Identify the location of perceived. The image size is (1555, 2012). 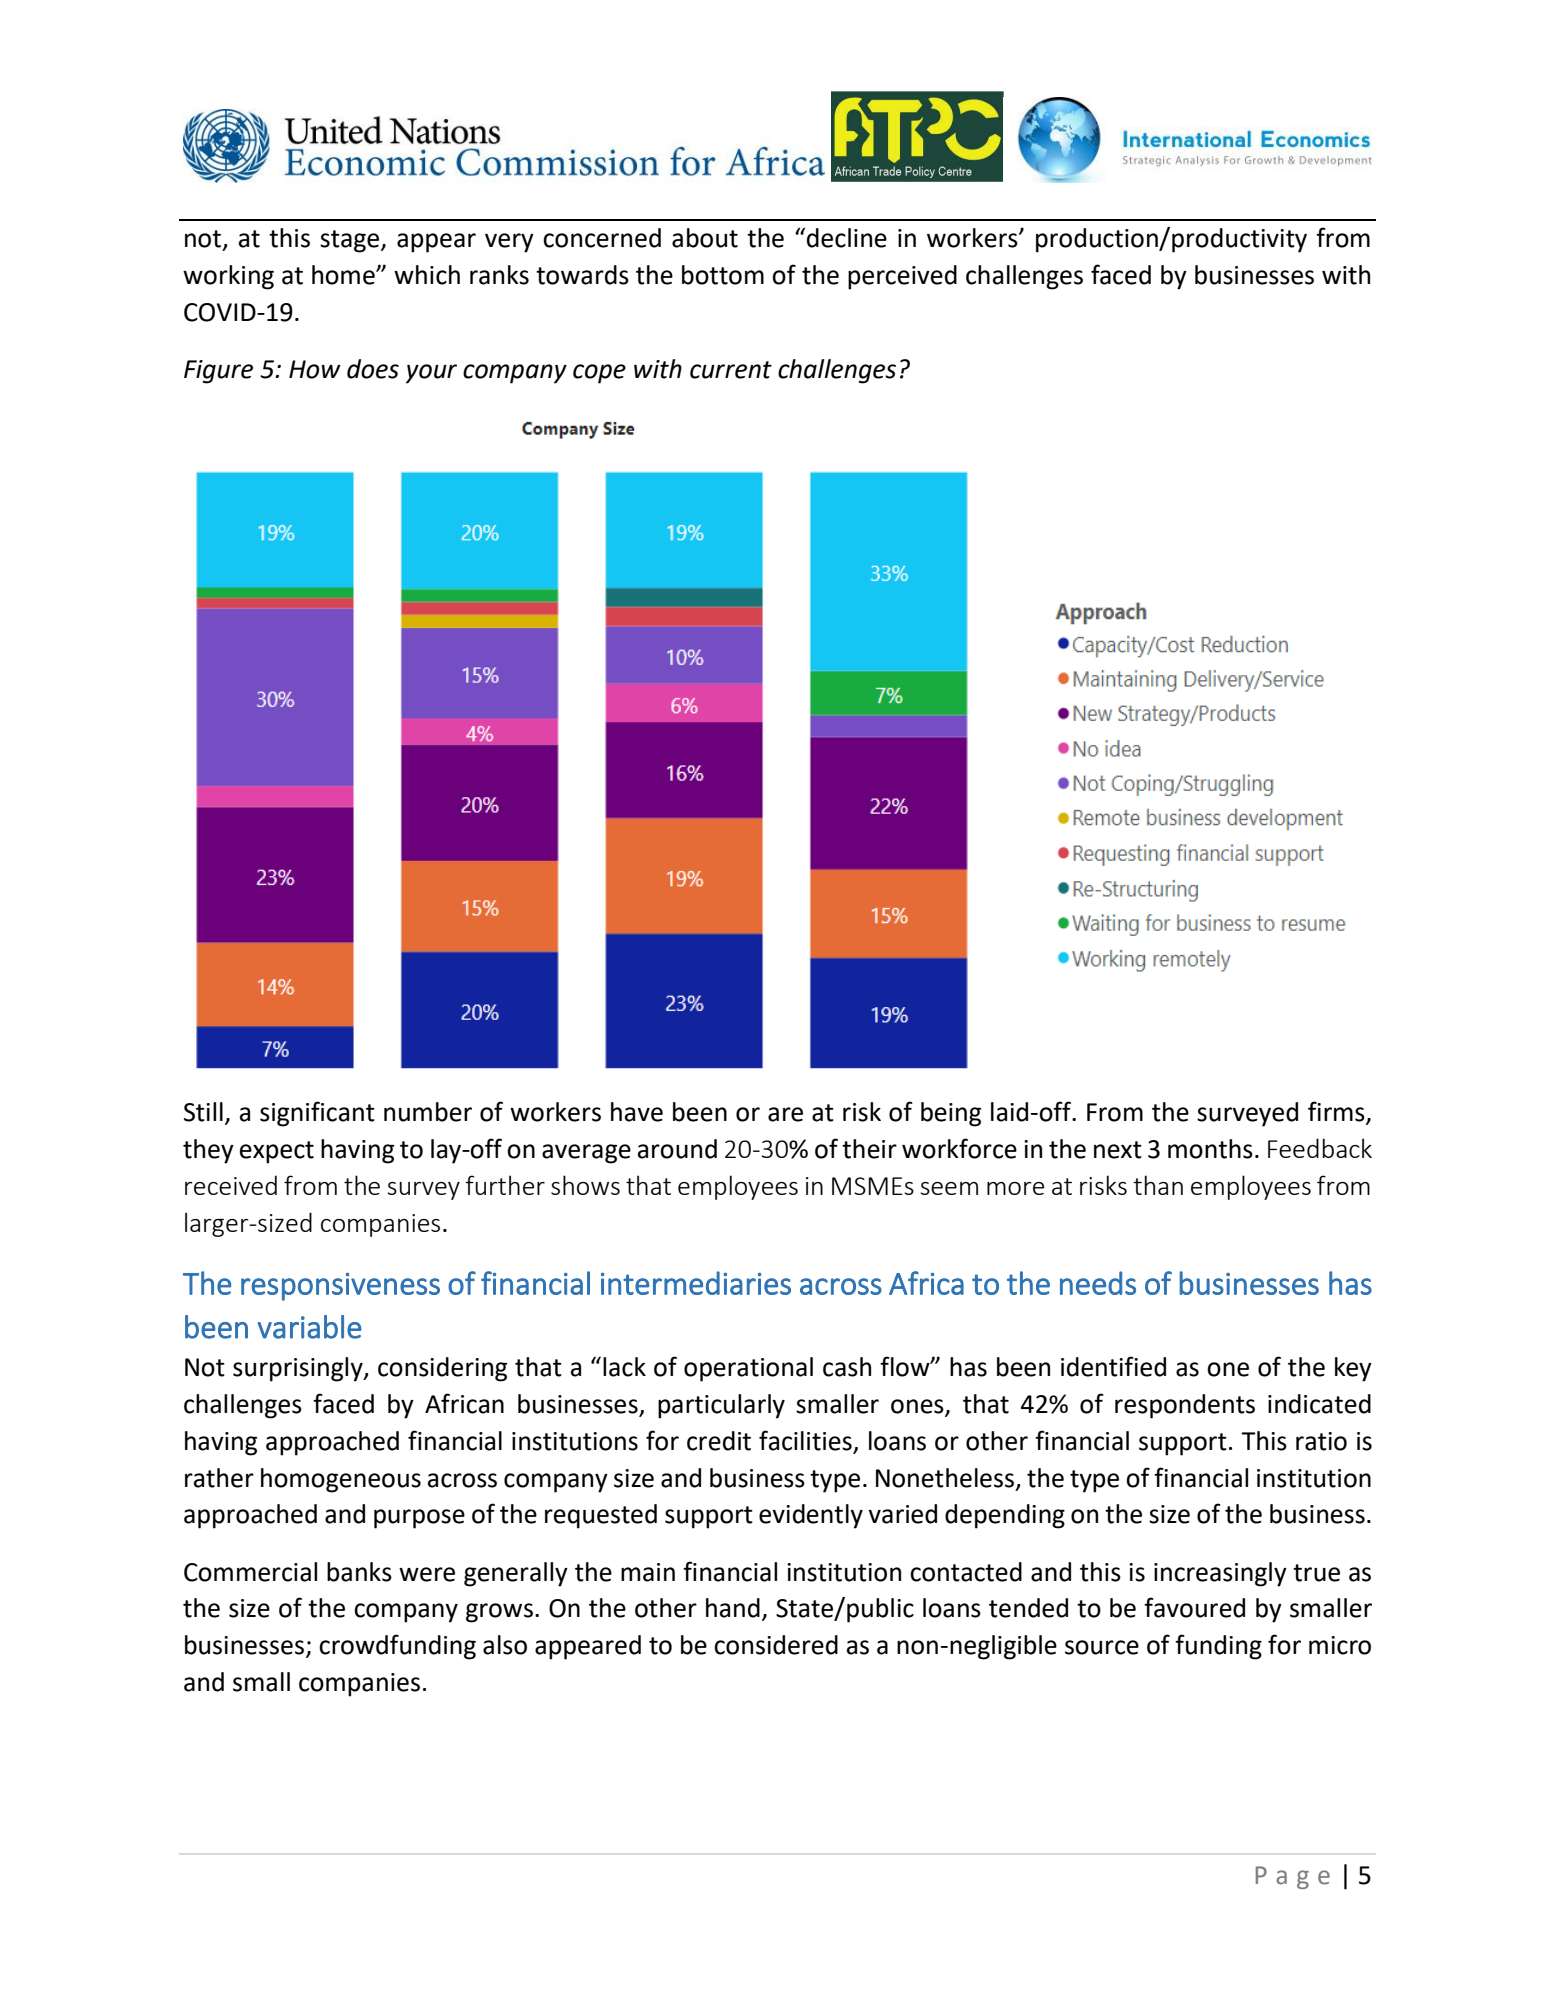
(902, 277).
